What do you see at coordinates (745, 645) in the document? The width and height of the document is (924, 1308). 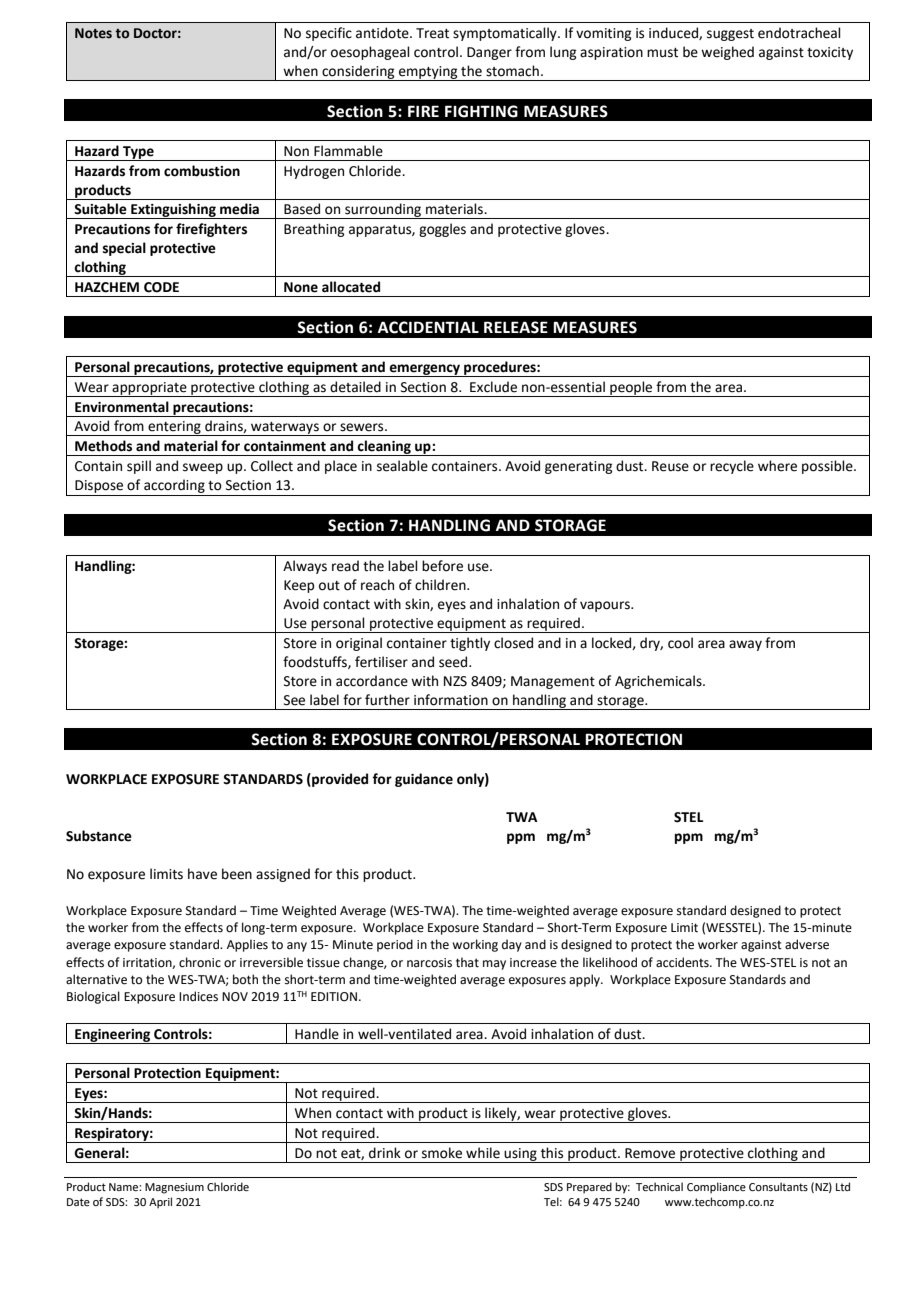 I see `away` at bounding box center [745, 645].
